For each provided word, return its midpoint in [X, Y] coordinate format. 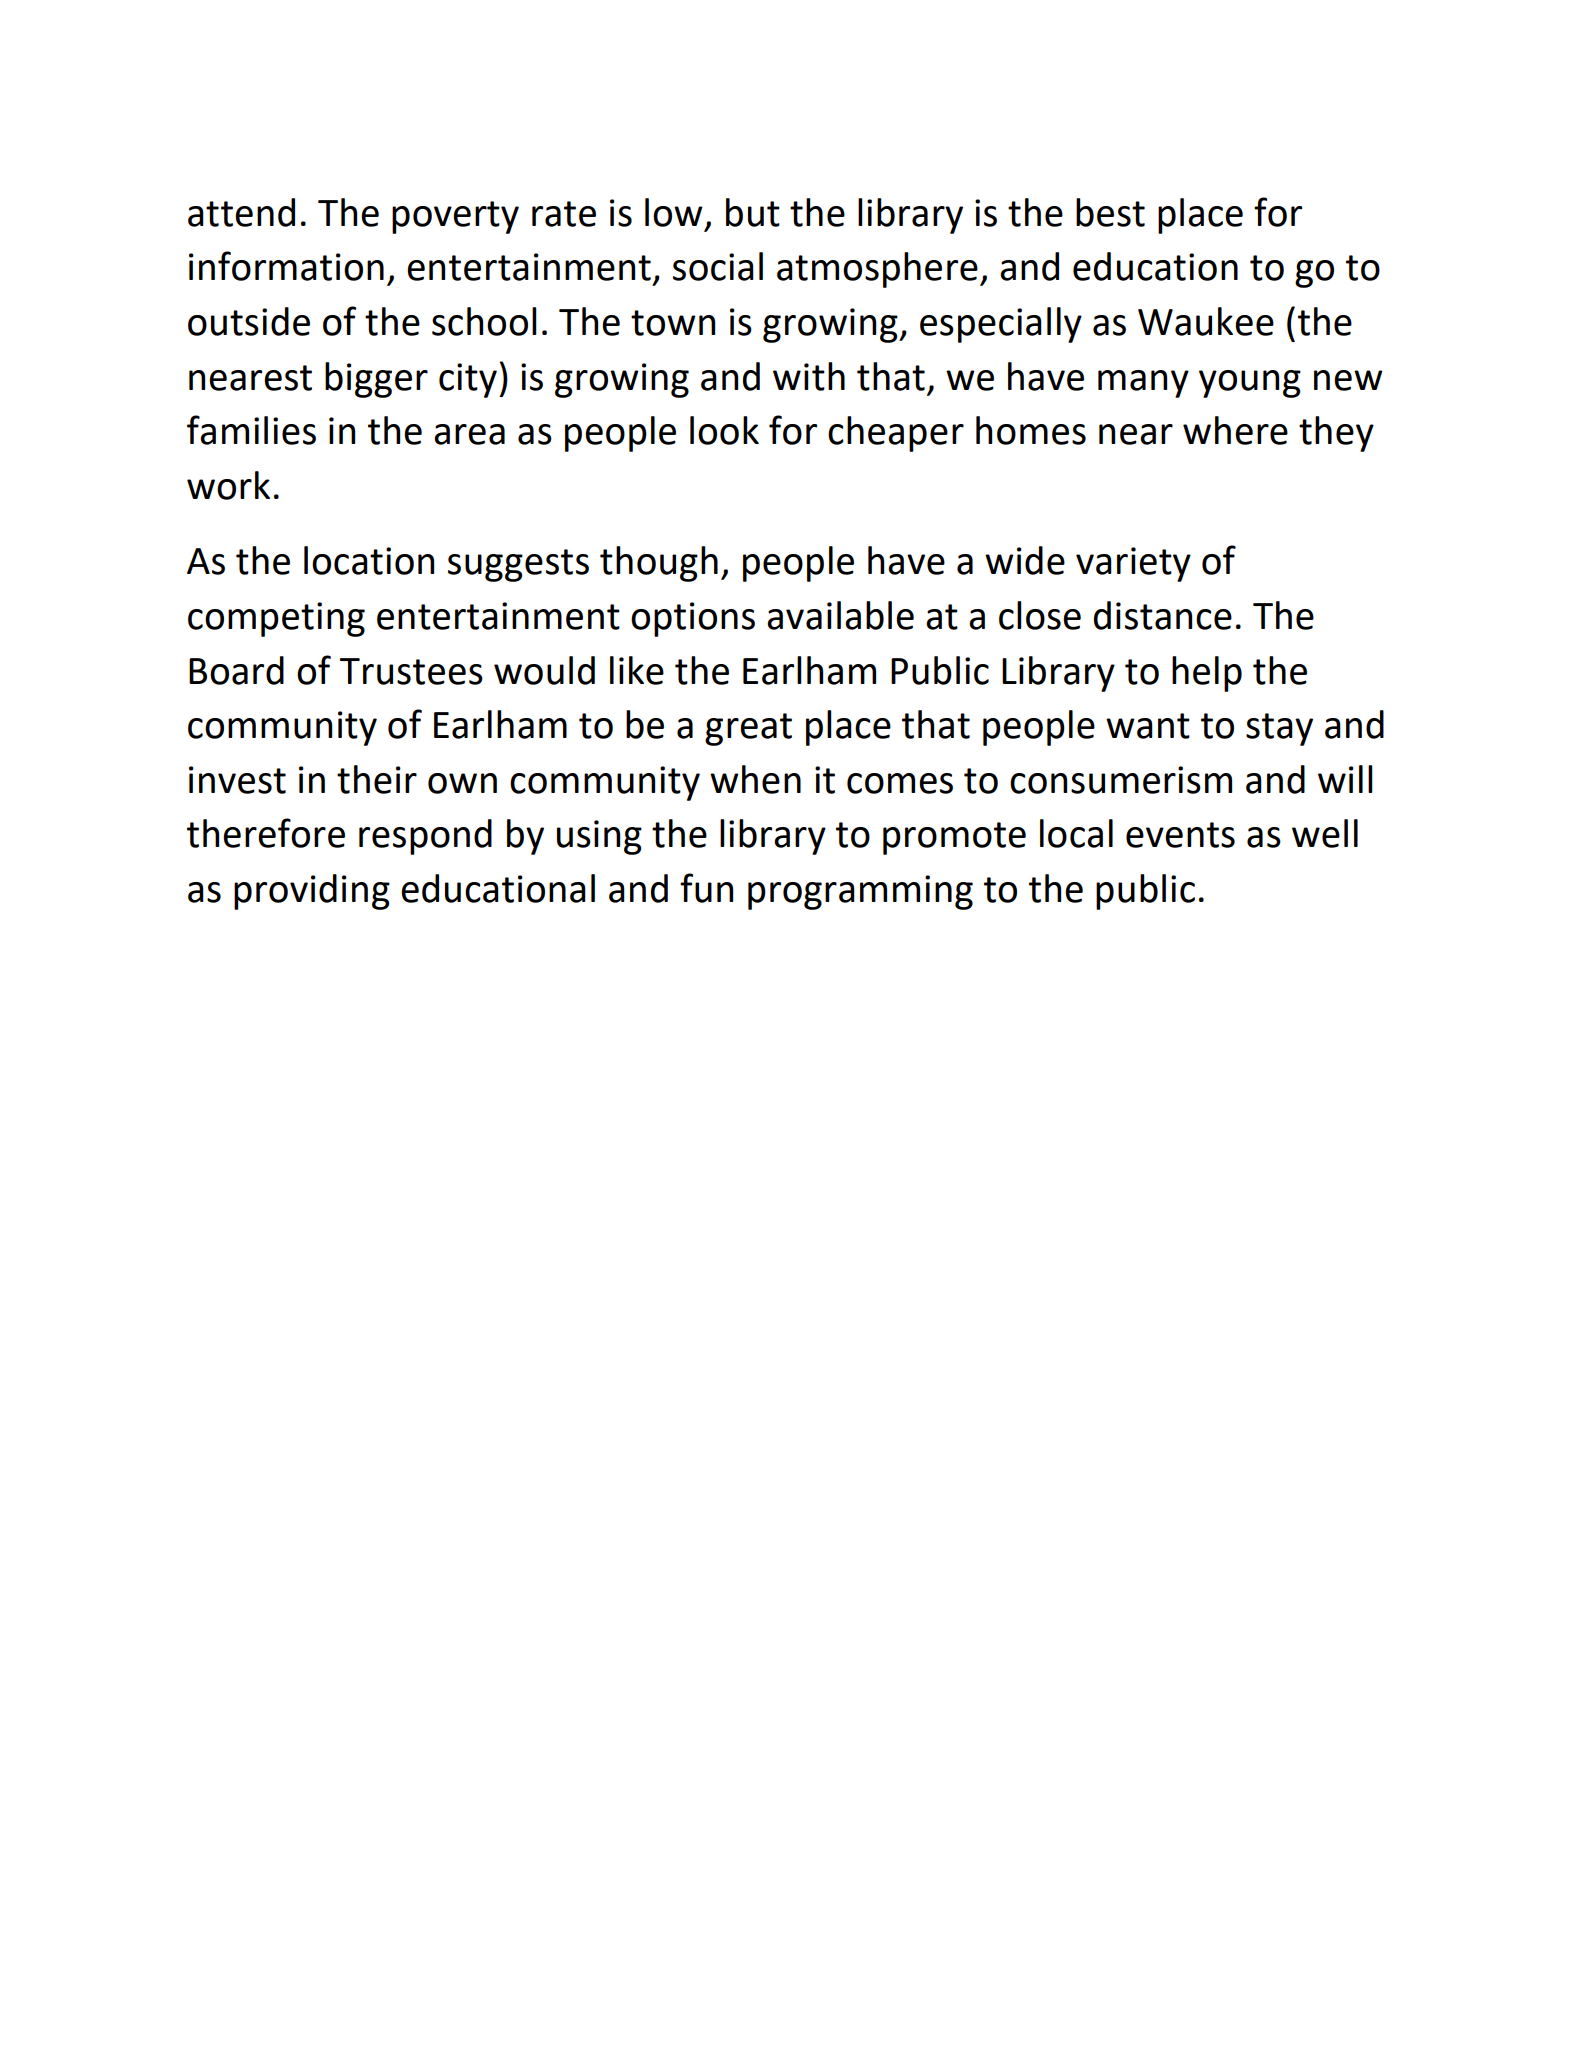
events [1180, 835]
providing [312, 892]
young [1250, 384]
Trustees [411, 671]
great [748, 729]
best [1110, 212]
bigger [376, 380]
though [659, 564]
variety [1133, 564]
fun [706, 888]
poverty [455, 217]
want [1148, 726]
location [369, 560]
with [809, 376]
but [753, 212]
